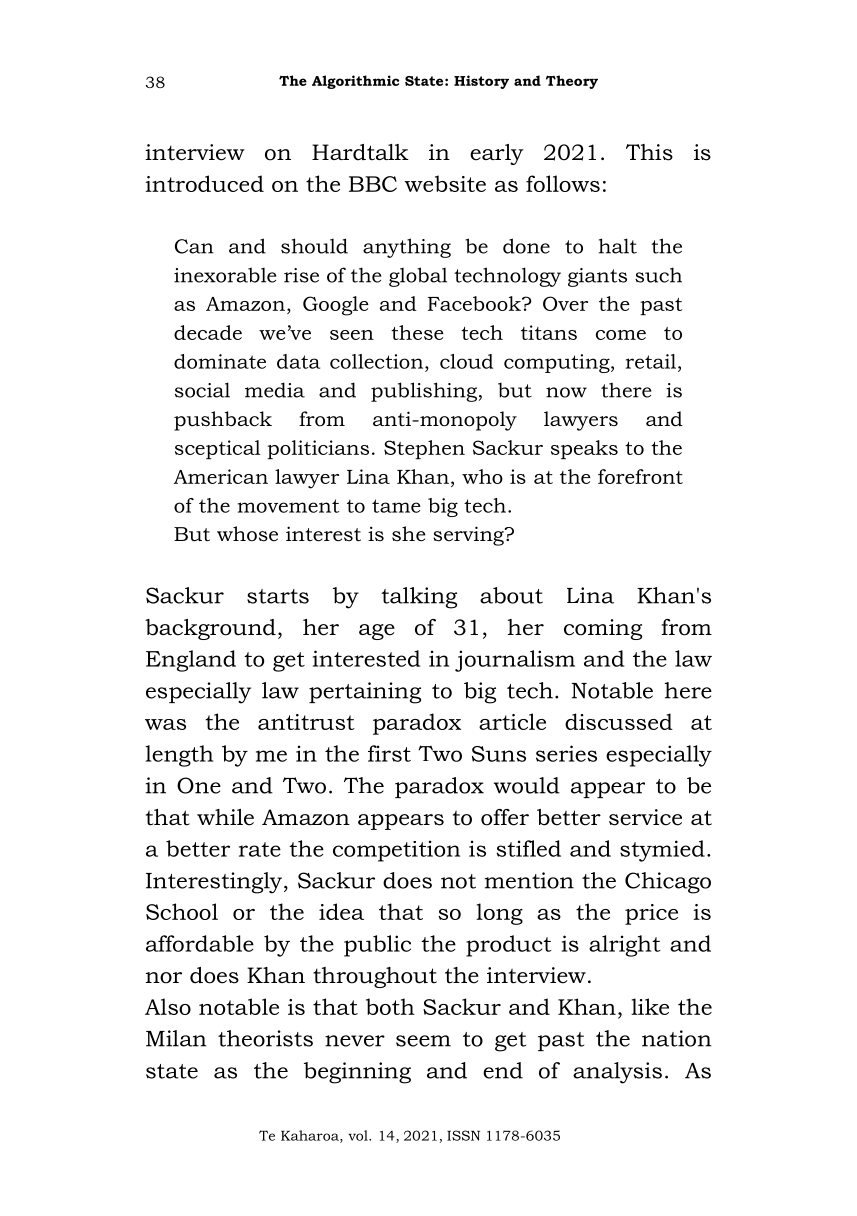 This screenshot has width=857, height=1216. What do you see at coordinates (649, 152) in the screenshot?
I see `This` at bounding box center [649, 152].
